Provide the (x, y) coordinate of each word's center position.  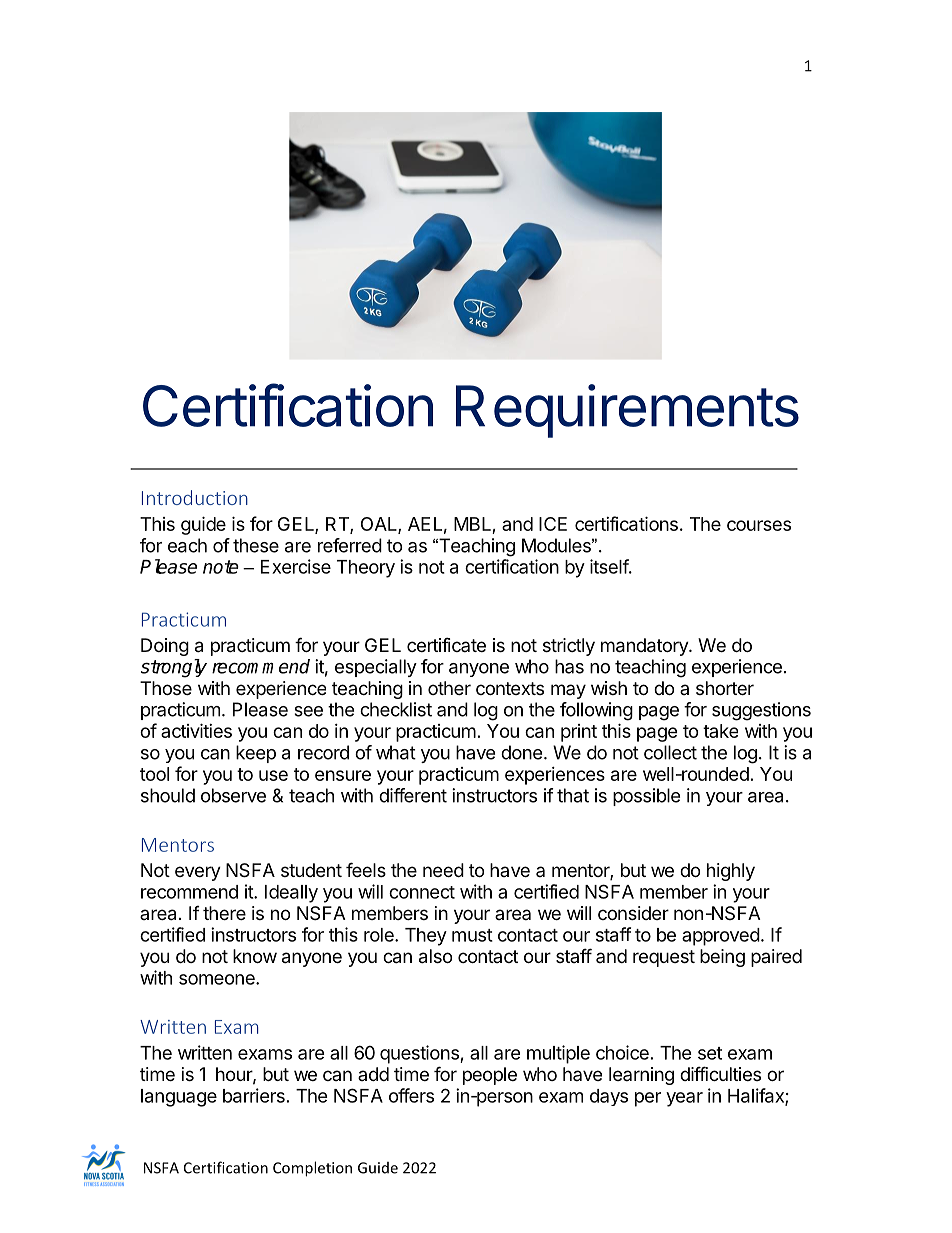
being (722, 958)
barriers (254, 1095)
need (443, 870)
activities (196, 730)
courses (759, 525)
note (221, 567)
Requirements (627, 411)
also (435, 956)
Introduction (195, 497)
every (198, 873)
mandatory (645, 647)
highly (731, 872)
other (449, 688)
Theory (366, 569)
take (720, 731)
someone (218, 979)
